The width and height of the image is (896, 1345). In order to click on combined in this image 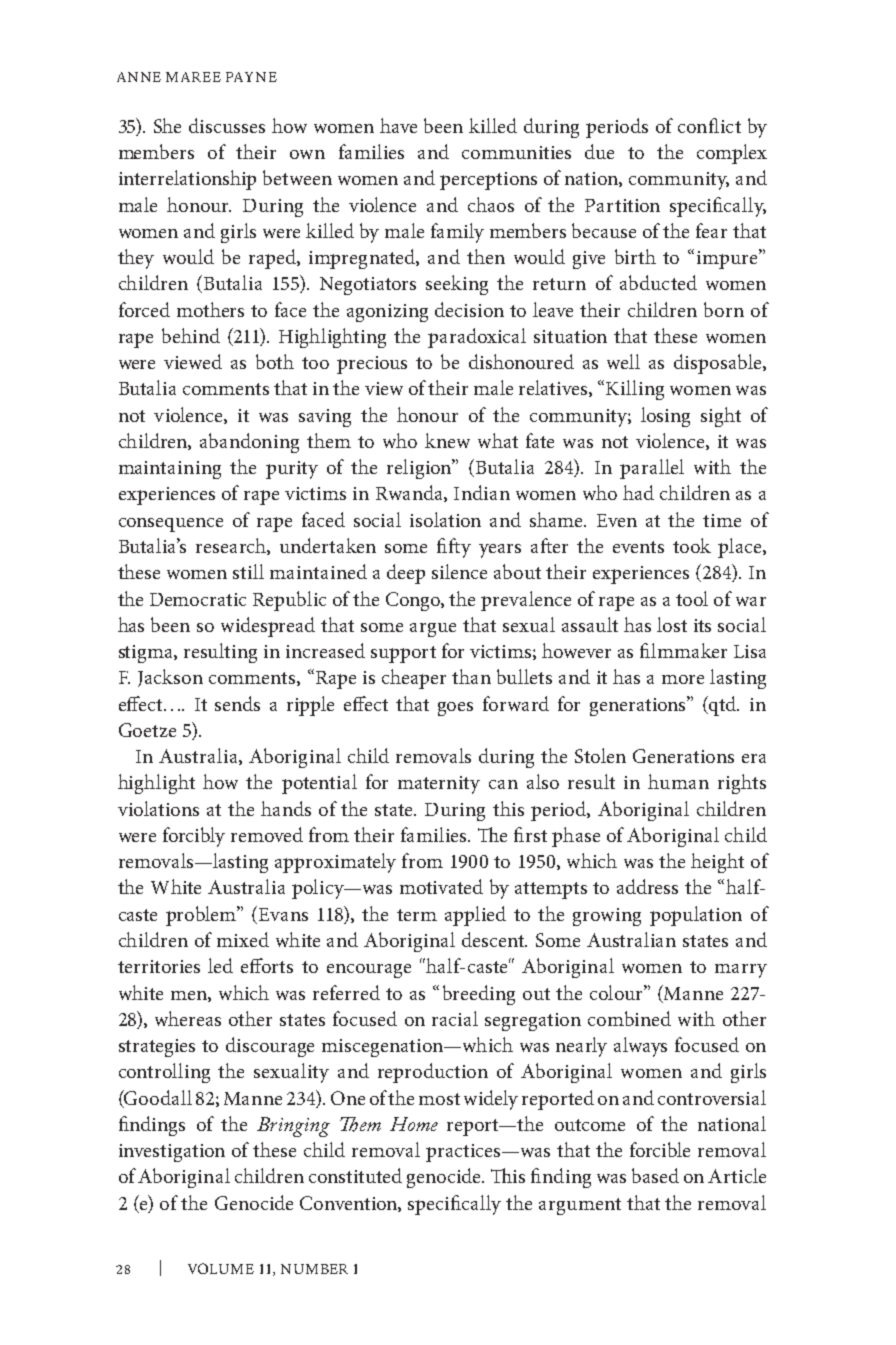, I will do `click(629, 1018)`.
